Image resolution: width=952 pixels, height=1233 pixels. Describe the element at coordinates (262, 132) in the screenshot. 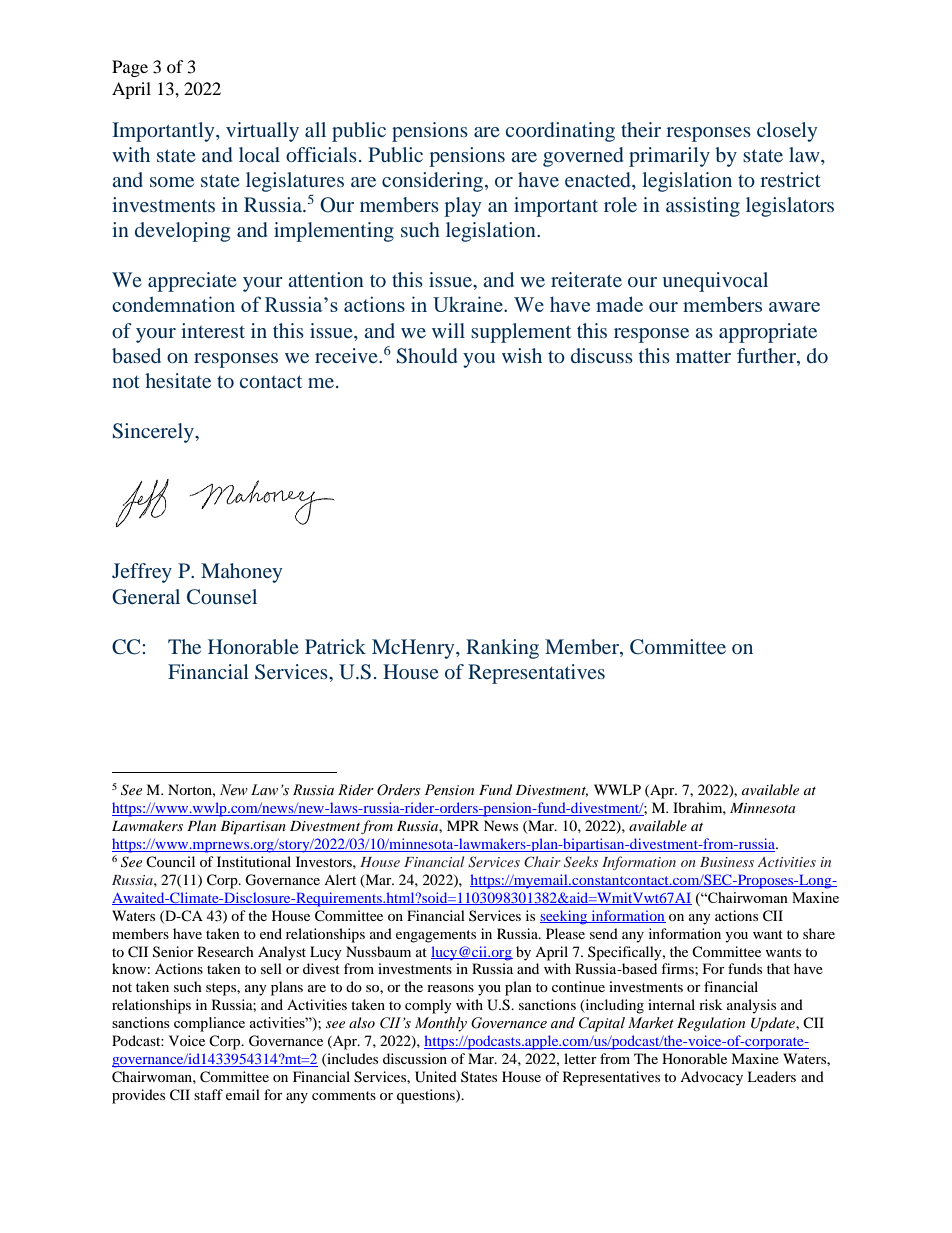

I see `virtually` at that location.
